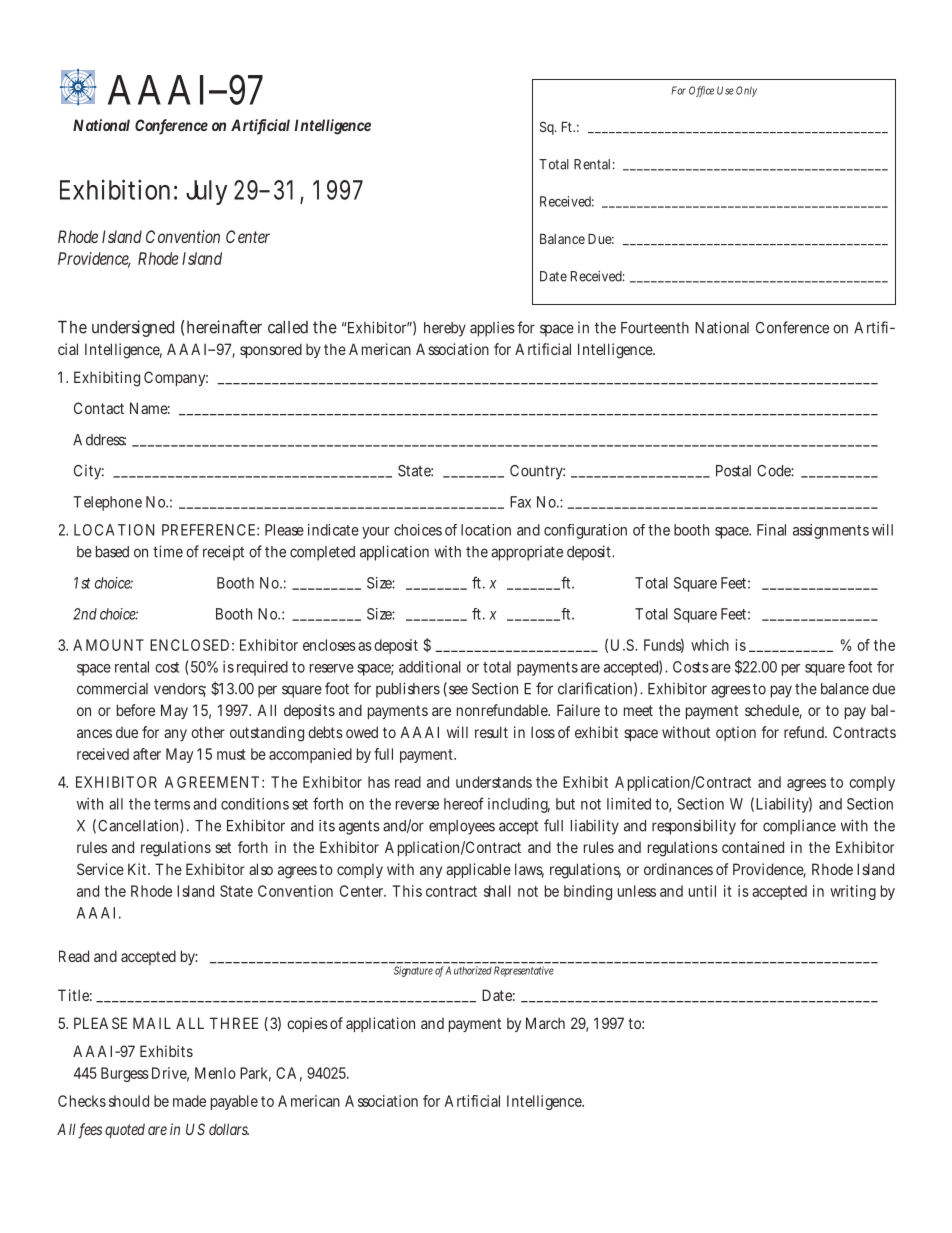 The height and width of the page is (1233, 952). Describe the element at coordinates (139, 869) in the page. I see `Kit` at that location.
